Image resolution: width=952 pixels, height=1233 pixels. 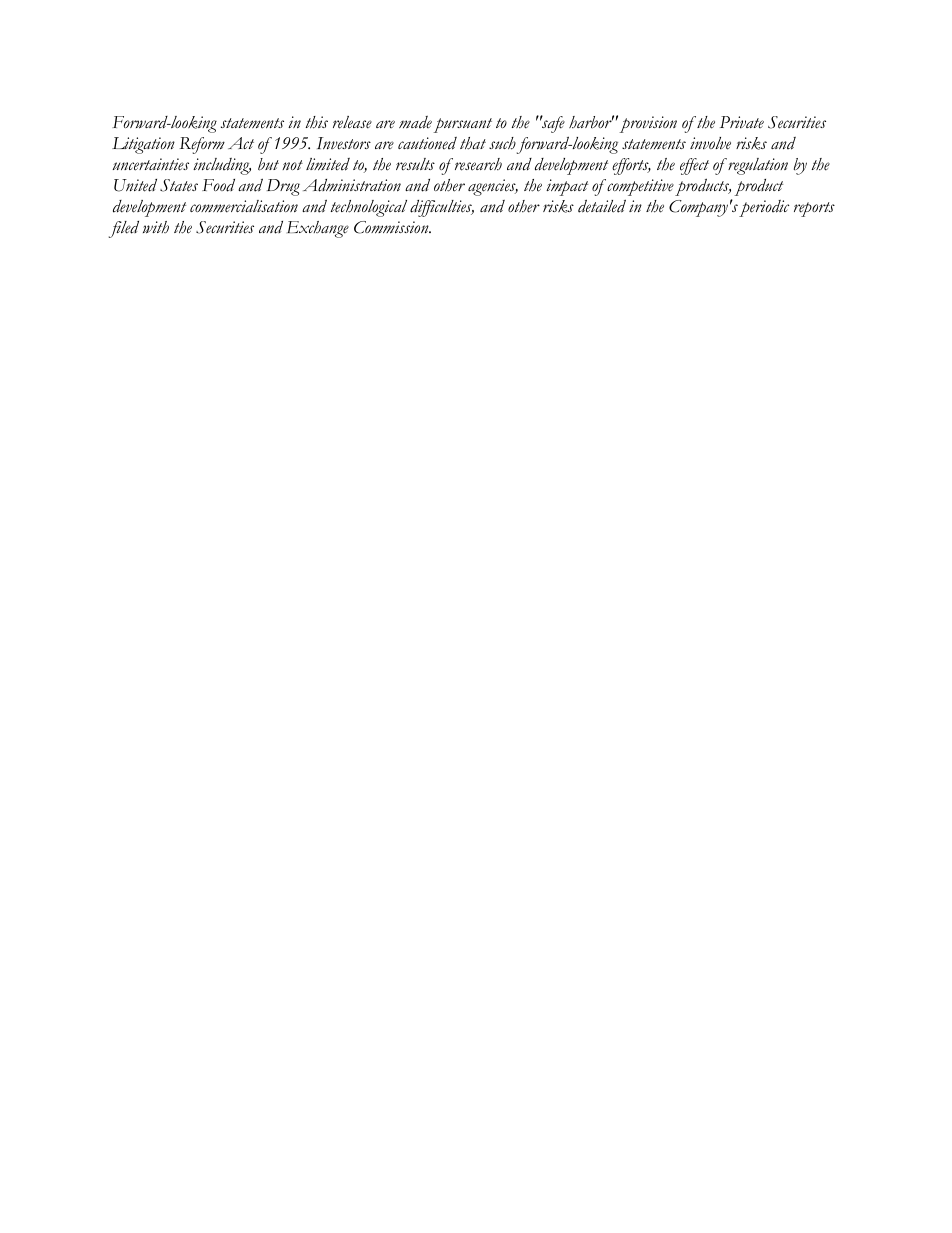 I want to click on with, so click(x=156, y=227).
